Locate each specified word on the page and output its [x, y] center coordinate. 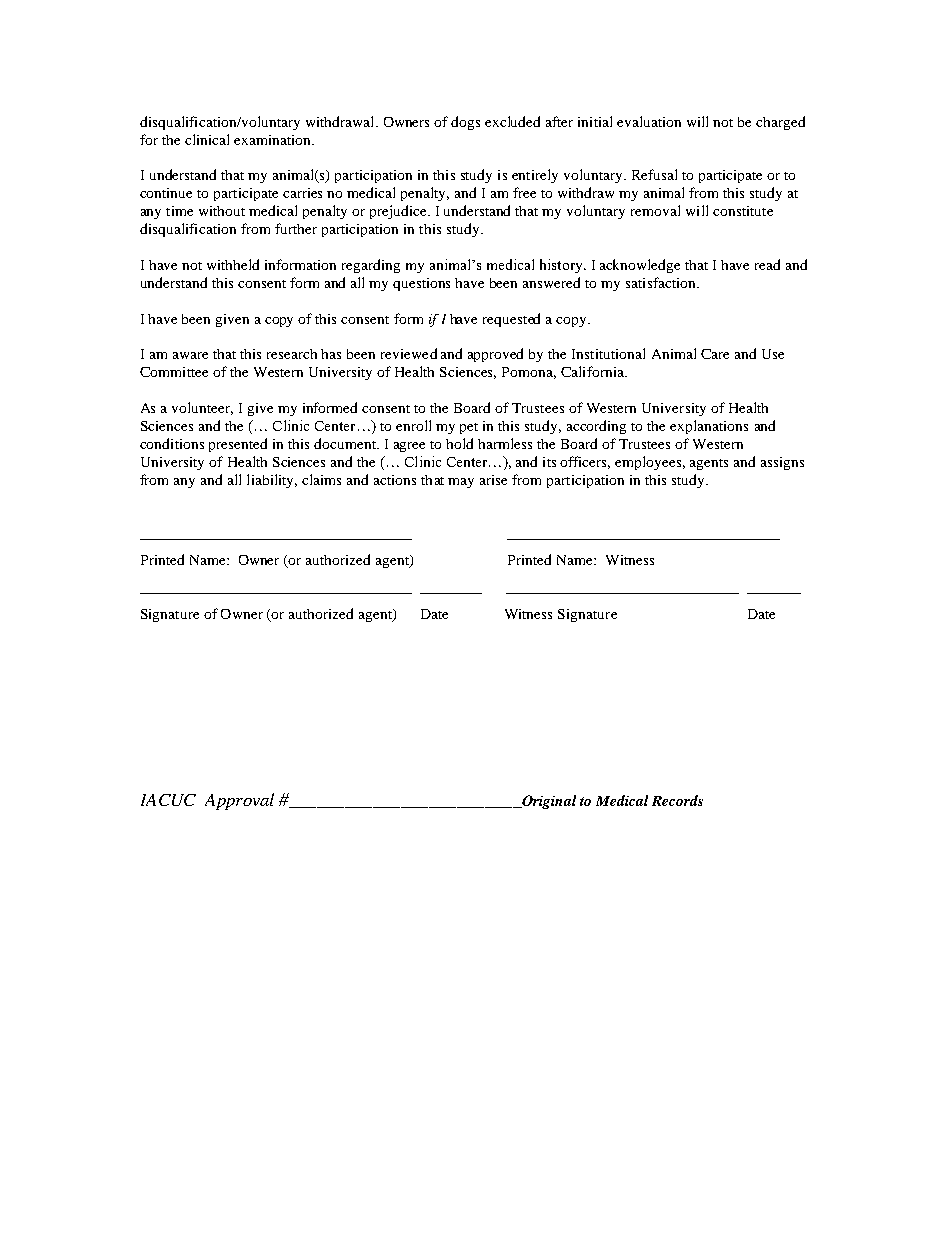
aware [190, 355]
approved [495, 355]
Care [715, 354]
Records [677, 800]
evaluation [649, 121]
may [461, 483]
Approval [239, 801]
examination [274, 140]
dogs [465, 123]
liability [272, 481]
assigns [782, 463]
